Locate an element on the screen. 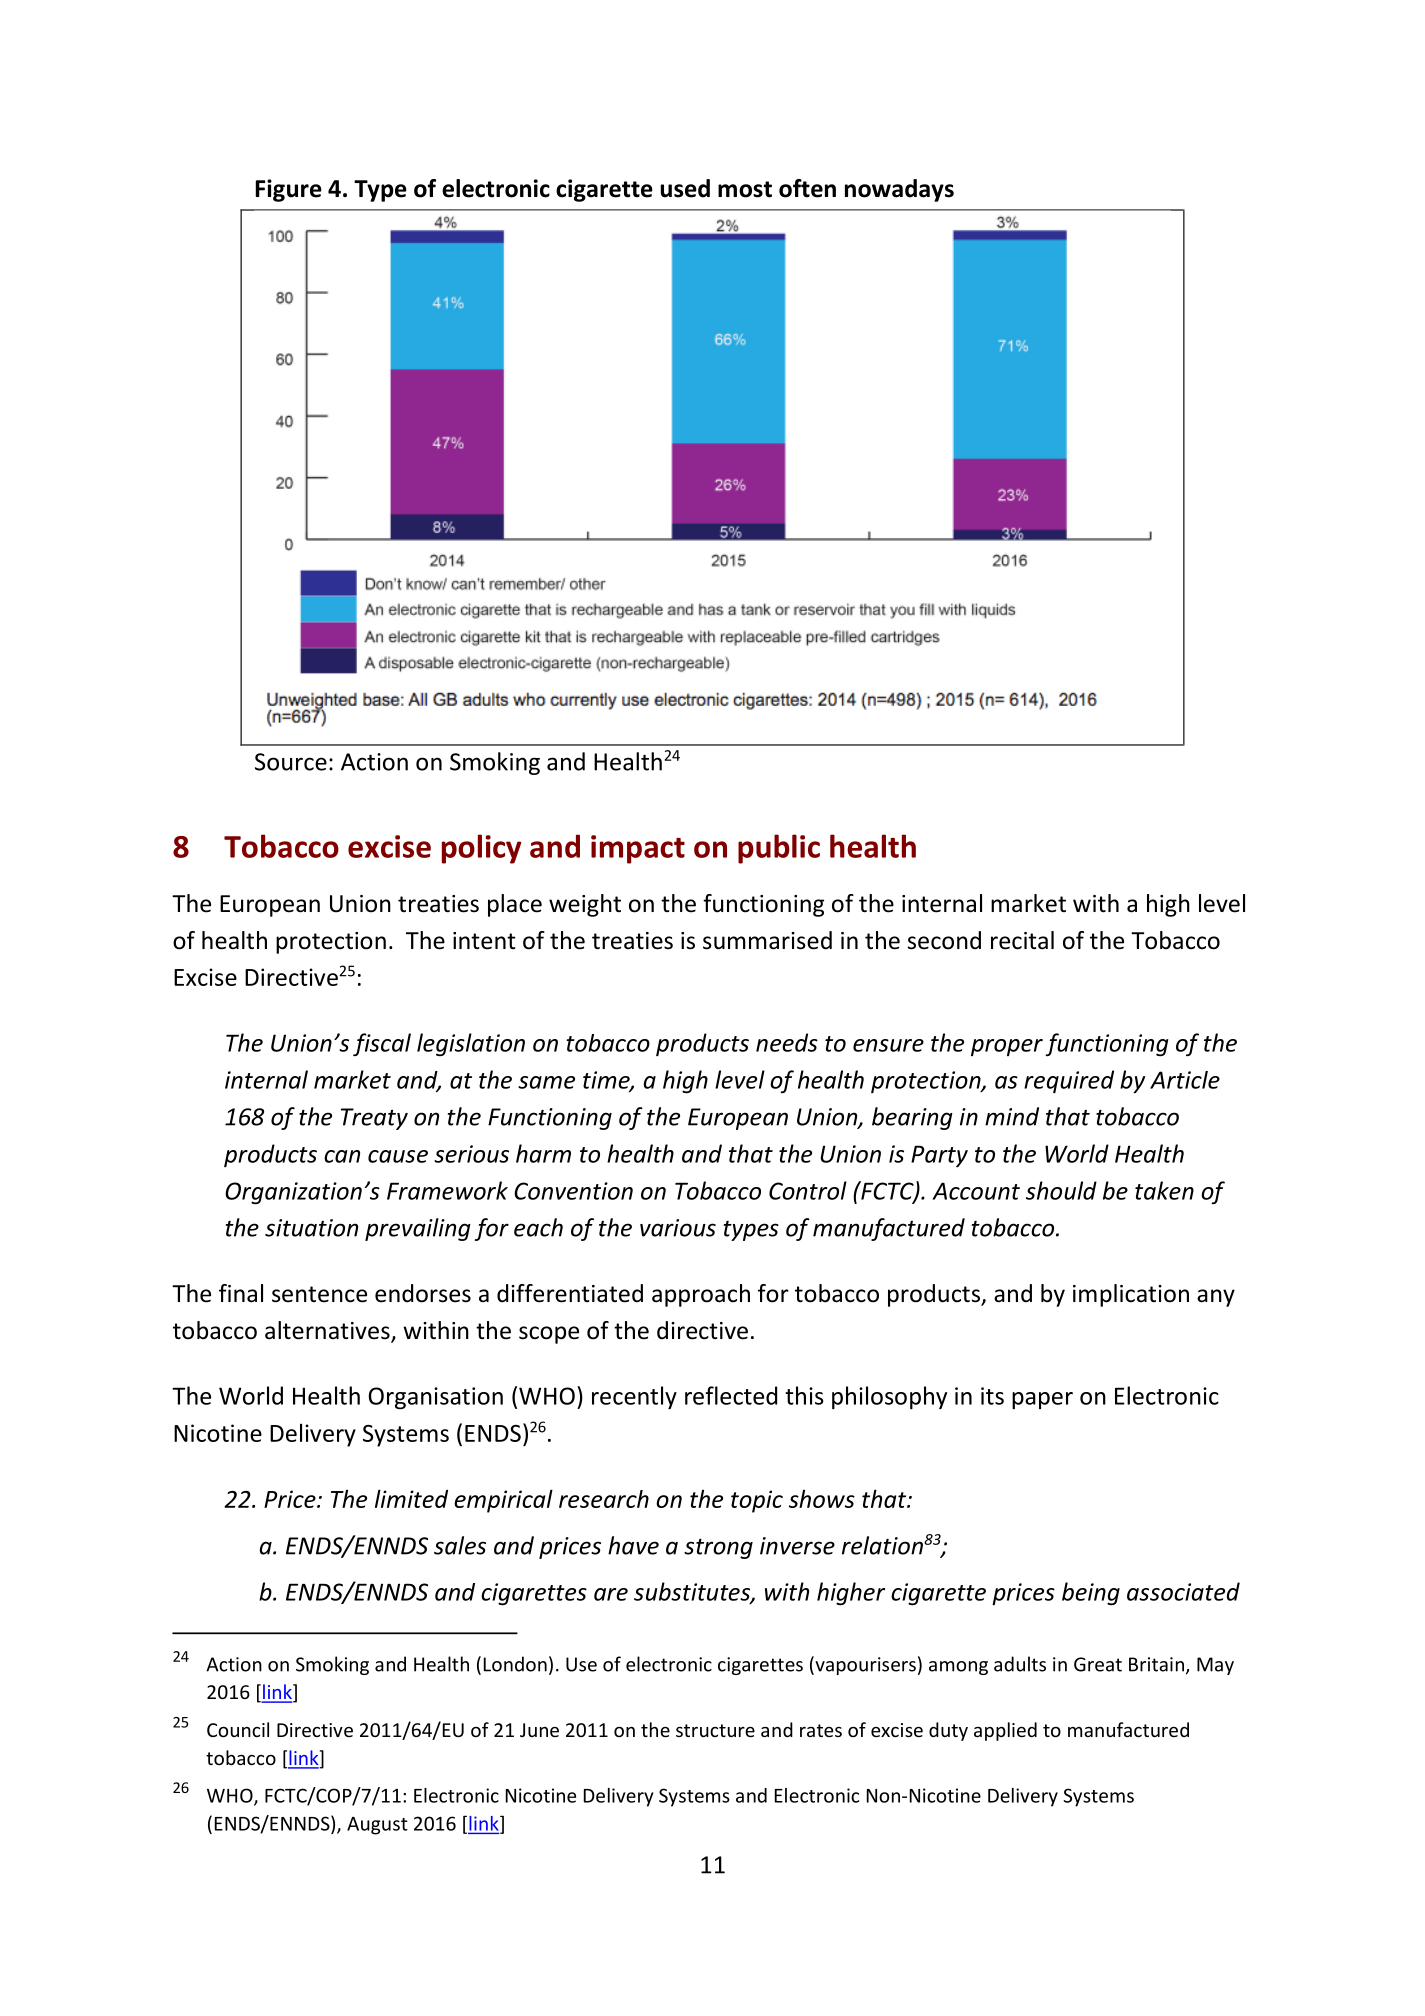  structure is located at coordinates (715, 1730).
